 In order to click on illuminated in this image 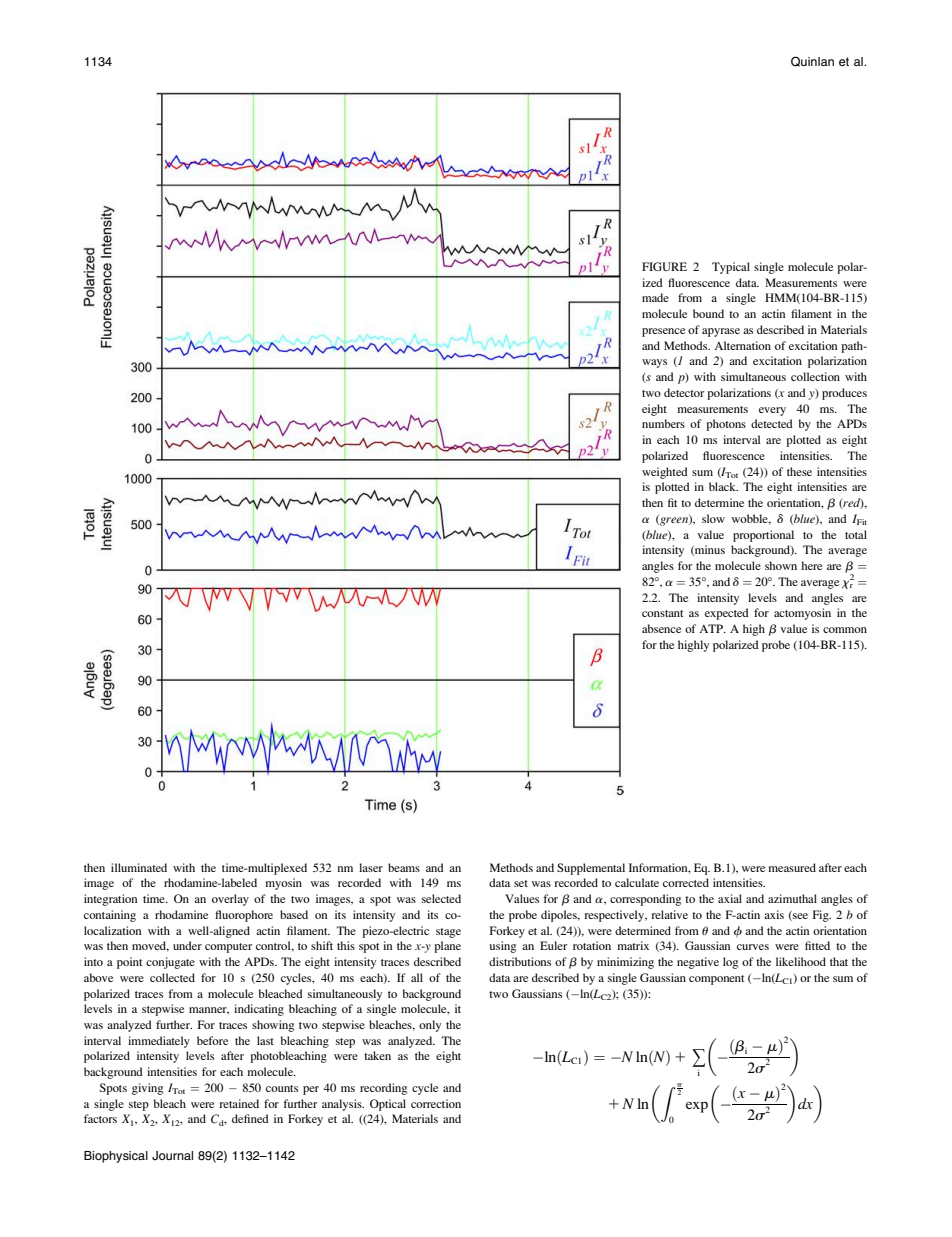, I will do `click(139, 867)`.
